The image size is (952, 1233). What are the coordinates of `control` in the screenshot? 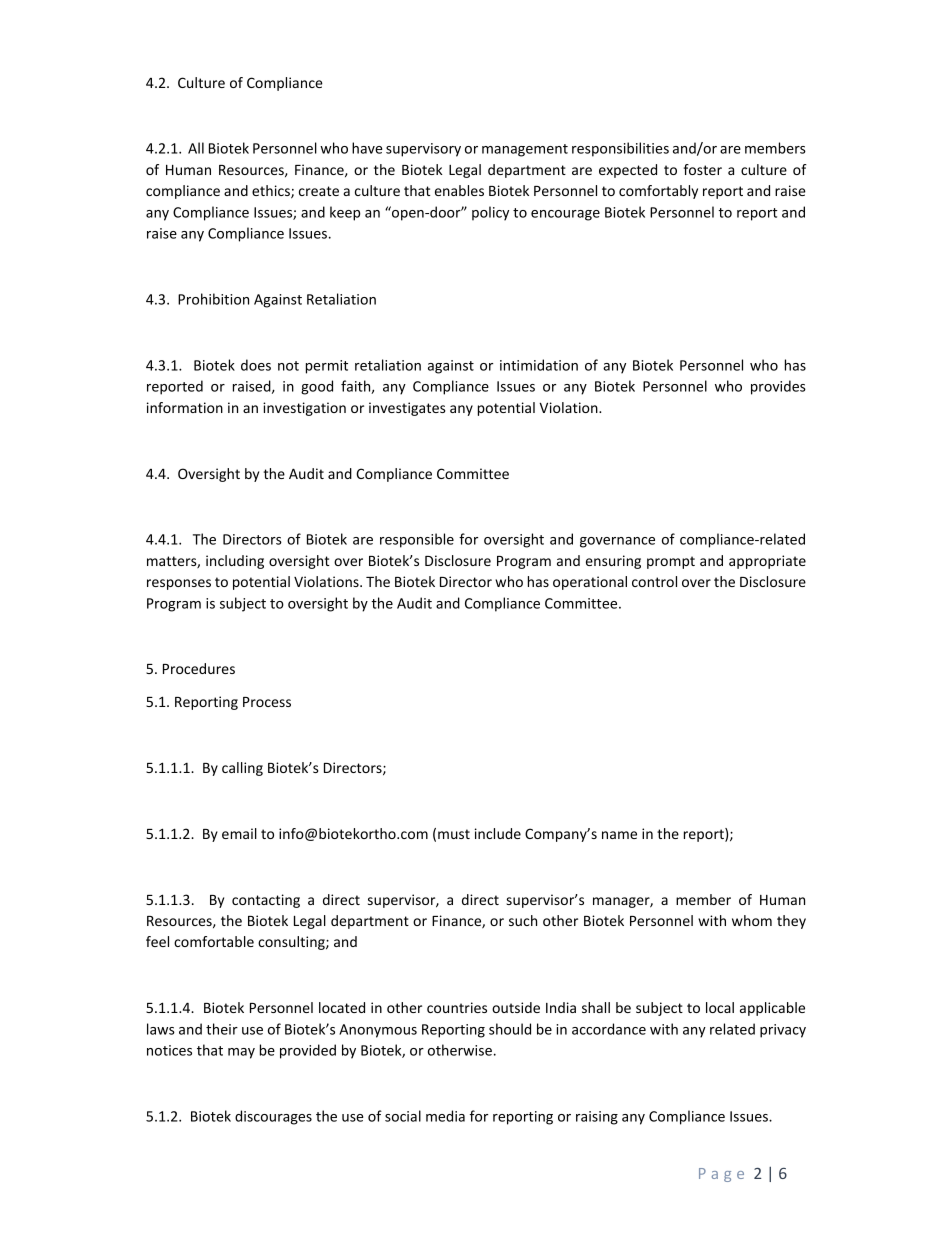 It's located at (654, 581).
